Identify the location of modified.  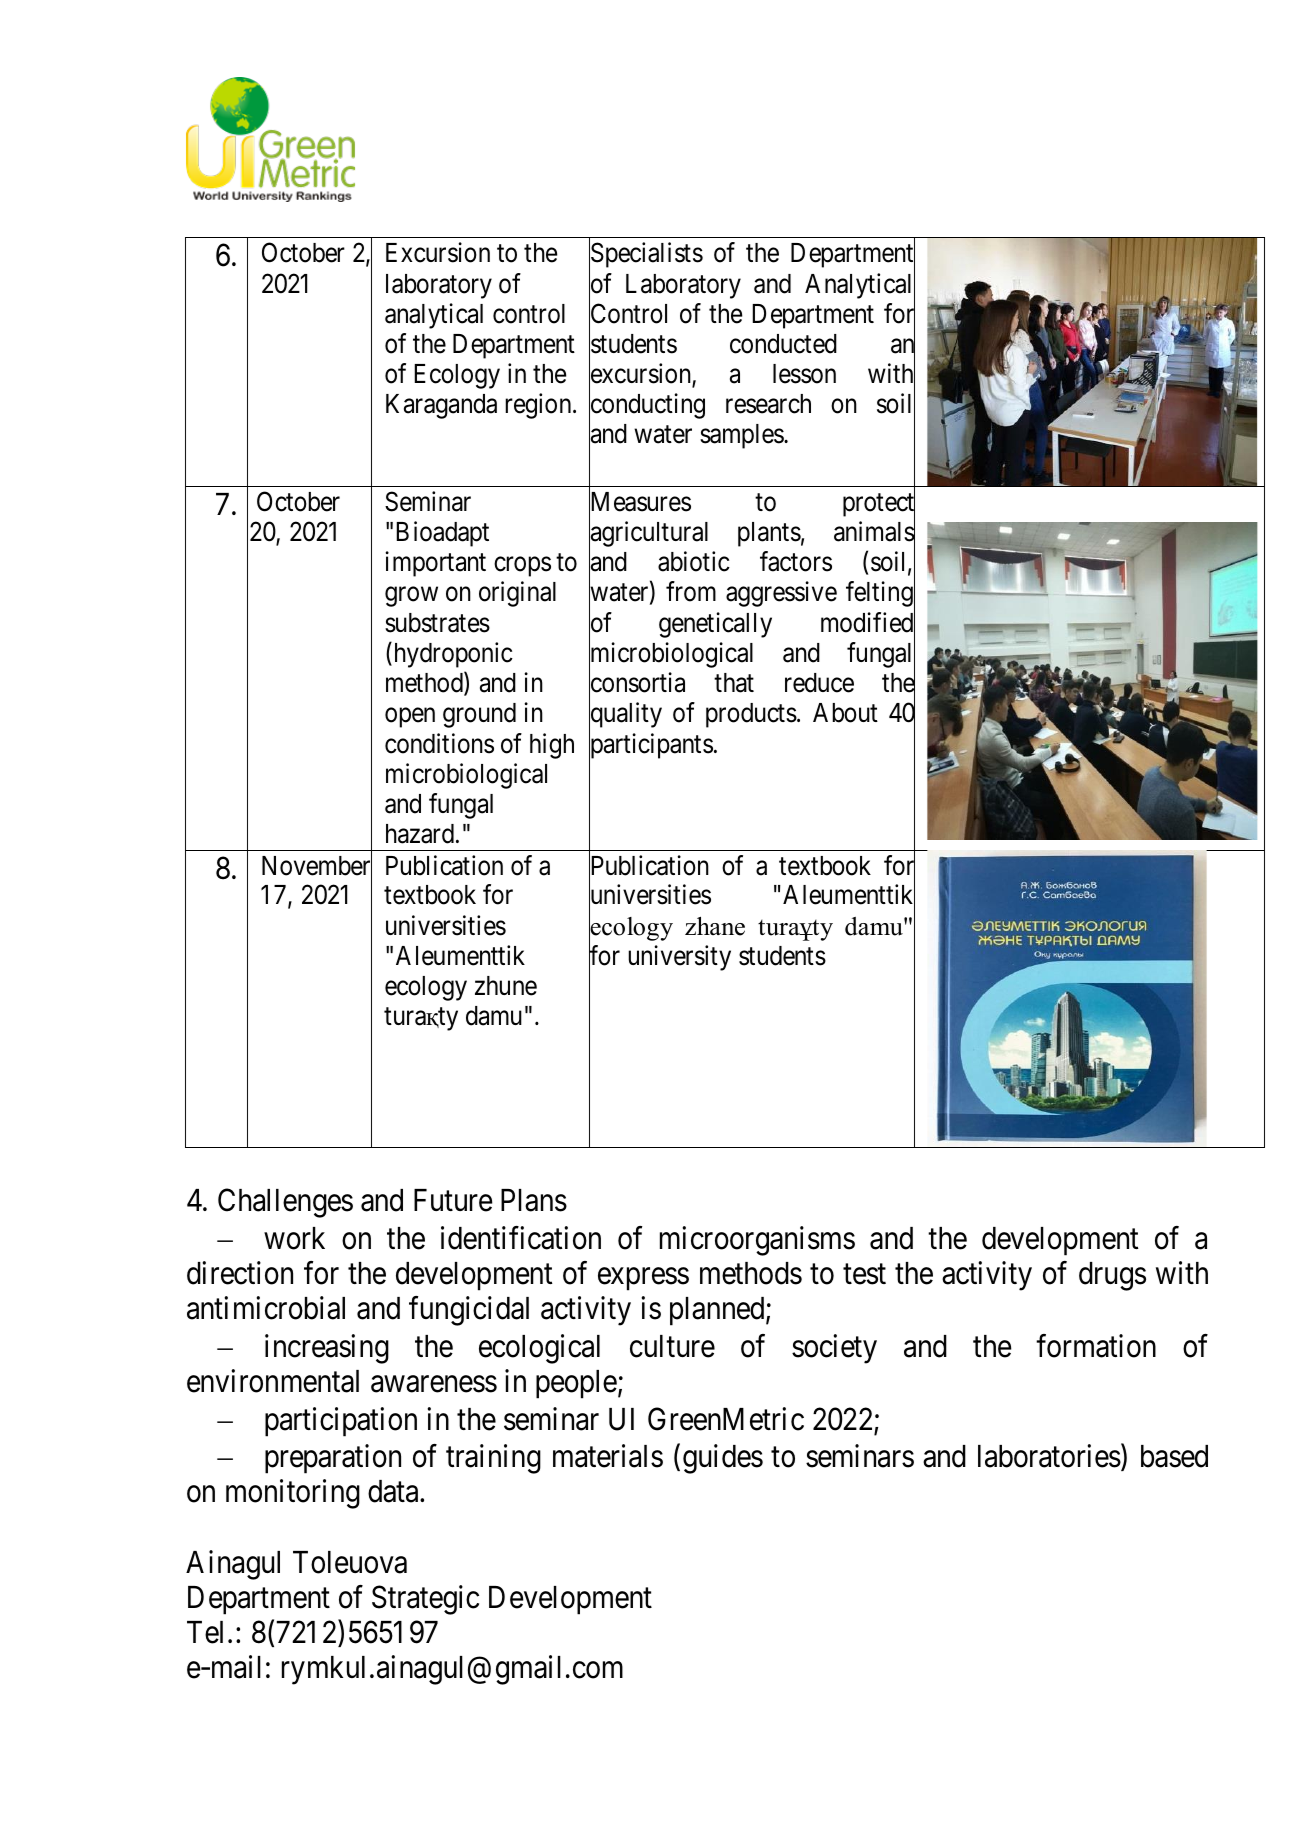
(868, 623).
